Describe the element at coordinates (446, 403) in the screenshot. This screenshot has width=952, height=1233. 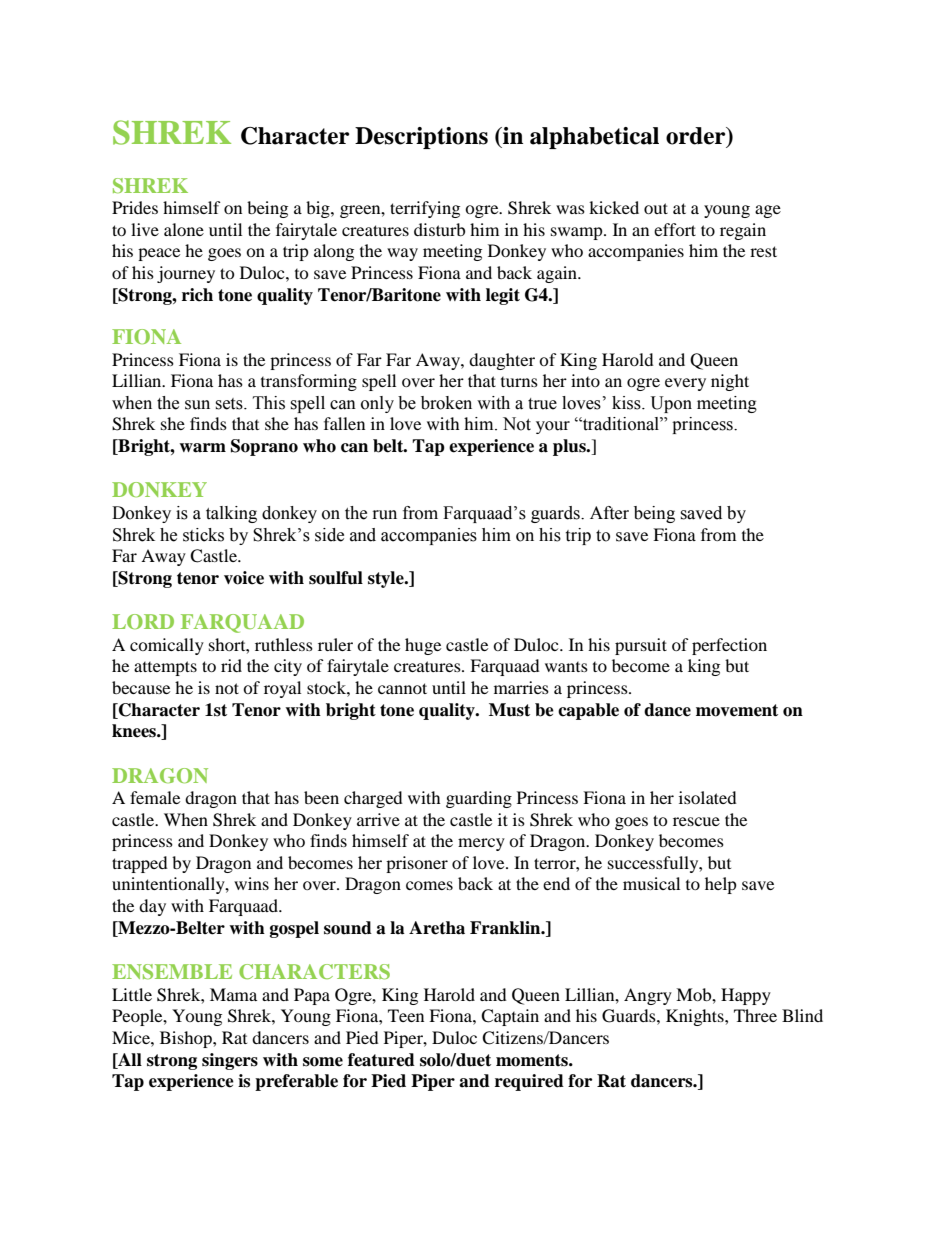
I see `broken` at that location.
